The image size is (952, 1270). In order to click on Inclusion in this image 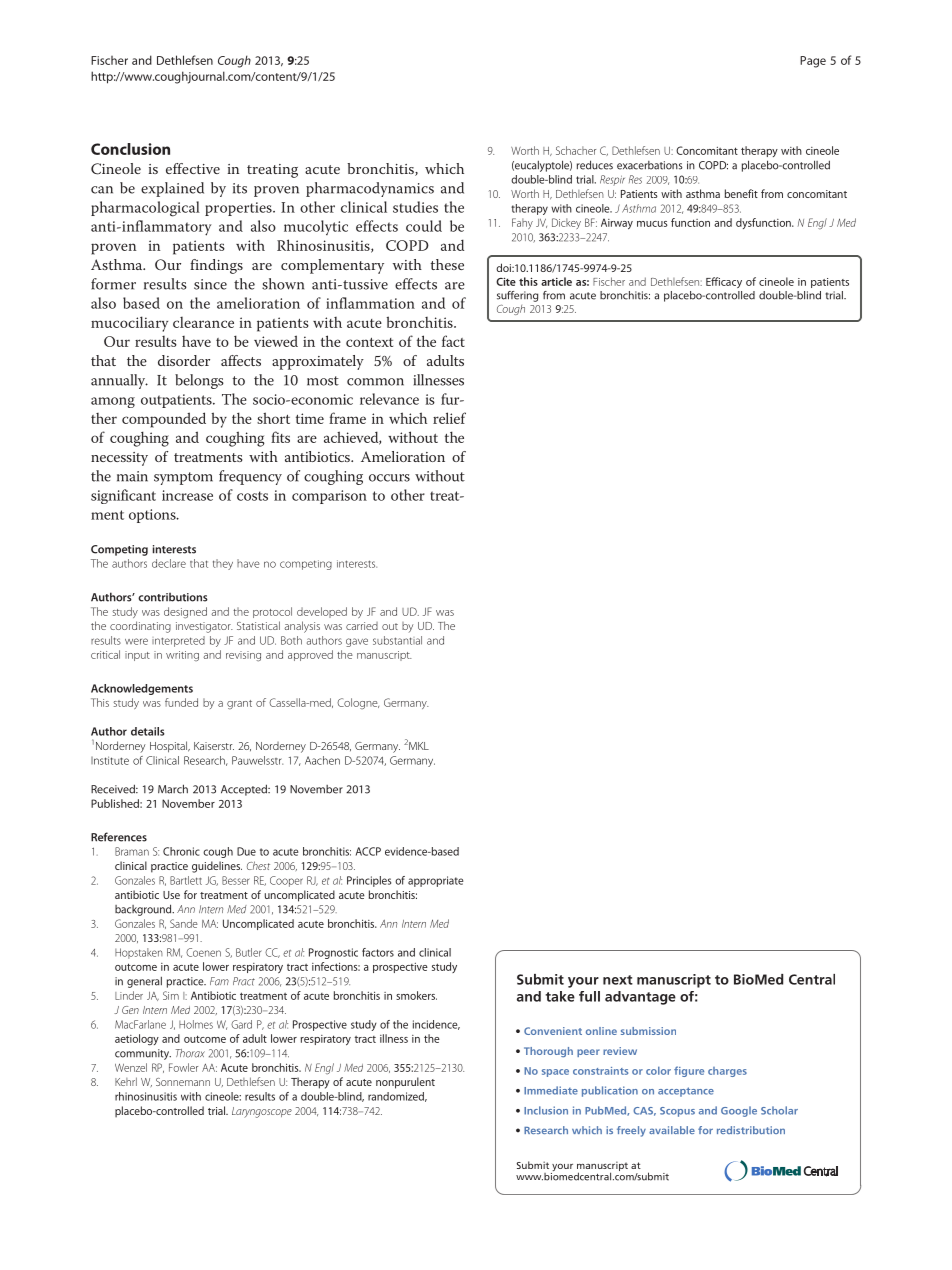, I will do `click(546, 1110)`.
